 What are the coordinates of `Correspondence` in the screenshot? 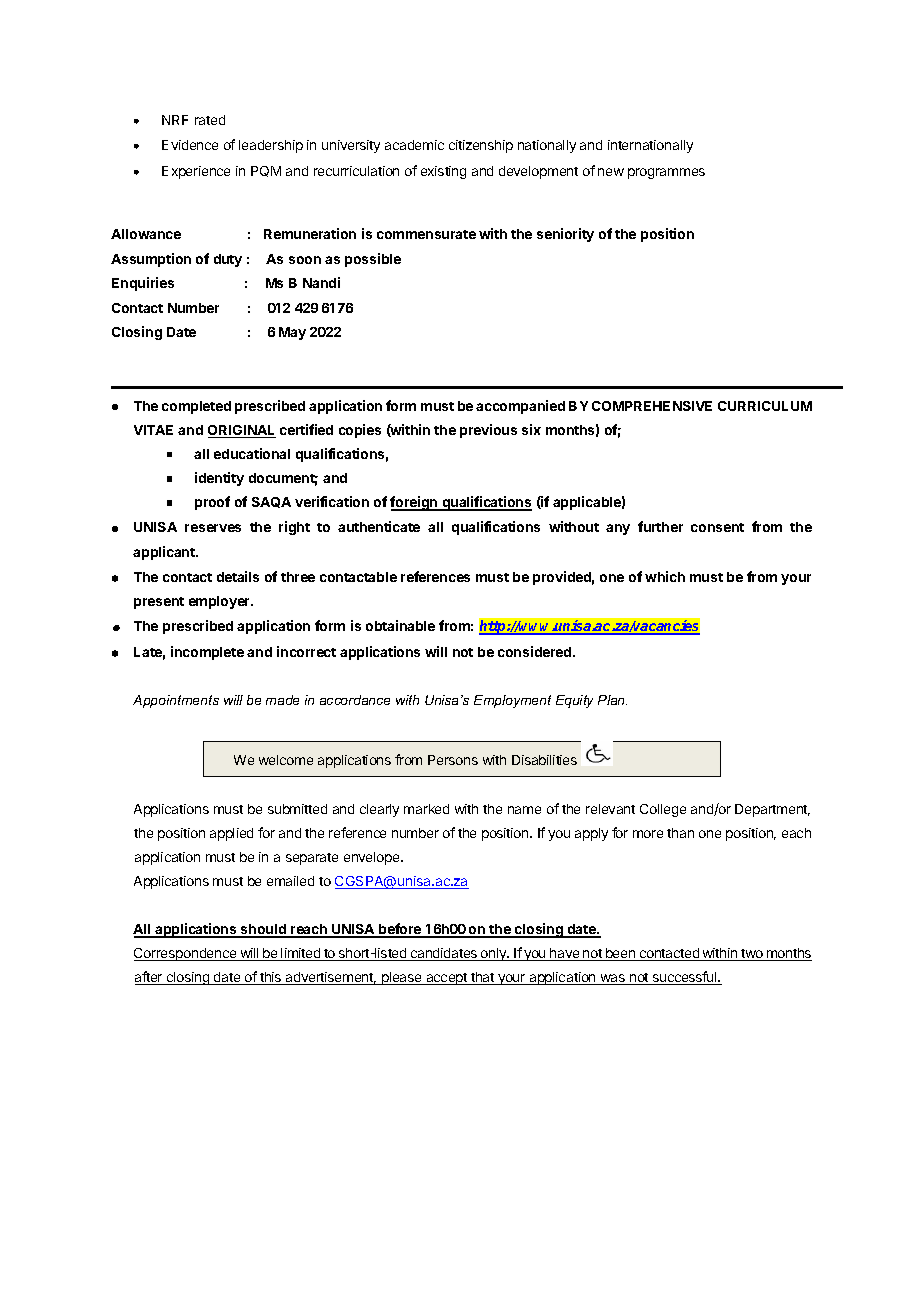 It's located at (186, 954).
